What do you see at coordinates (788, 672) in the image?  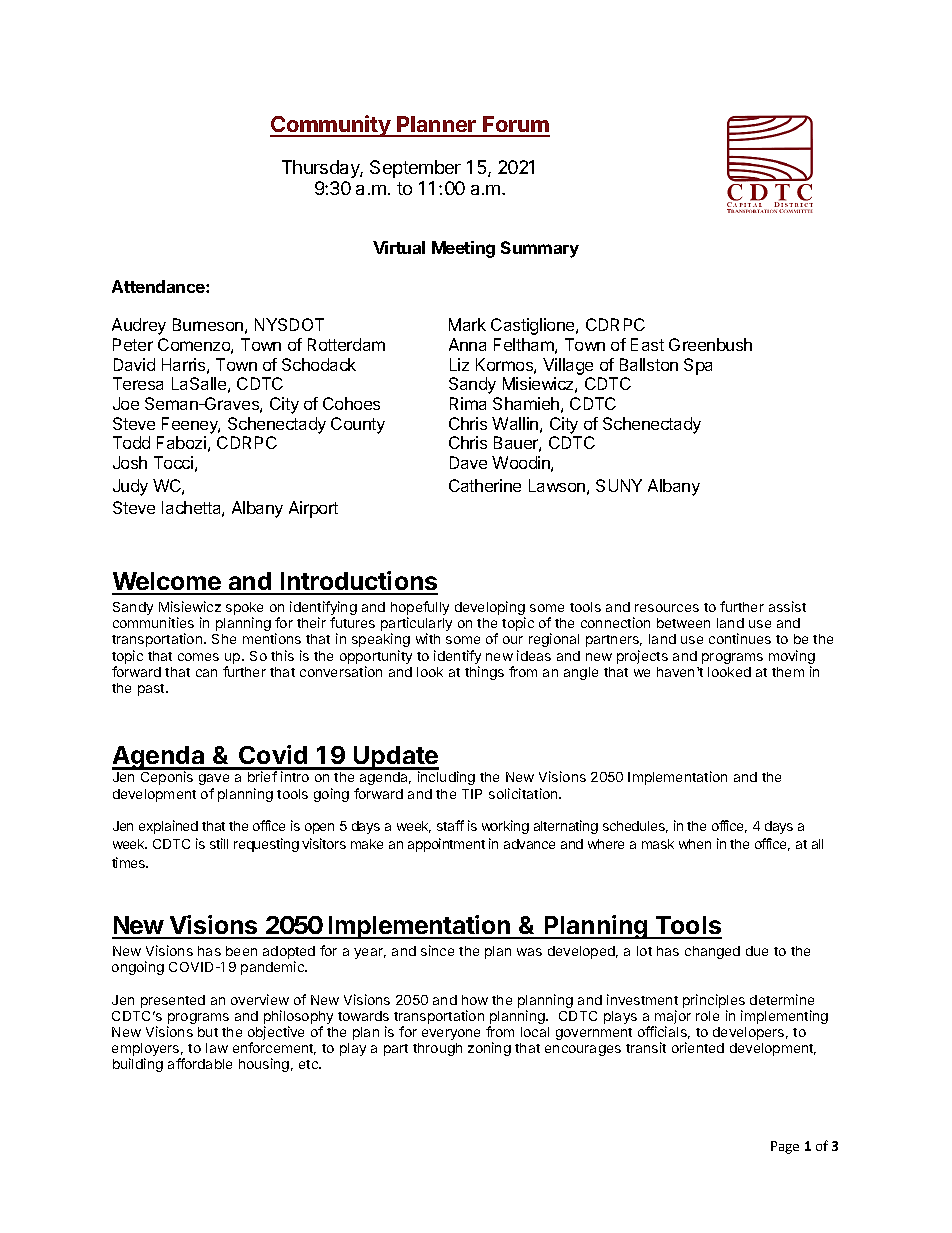 I see `them` at bounding box center [788, 672].
